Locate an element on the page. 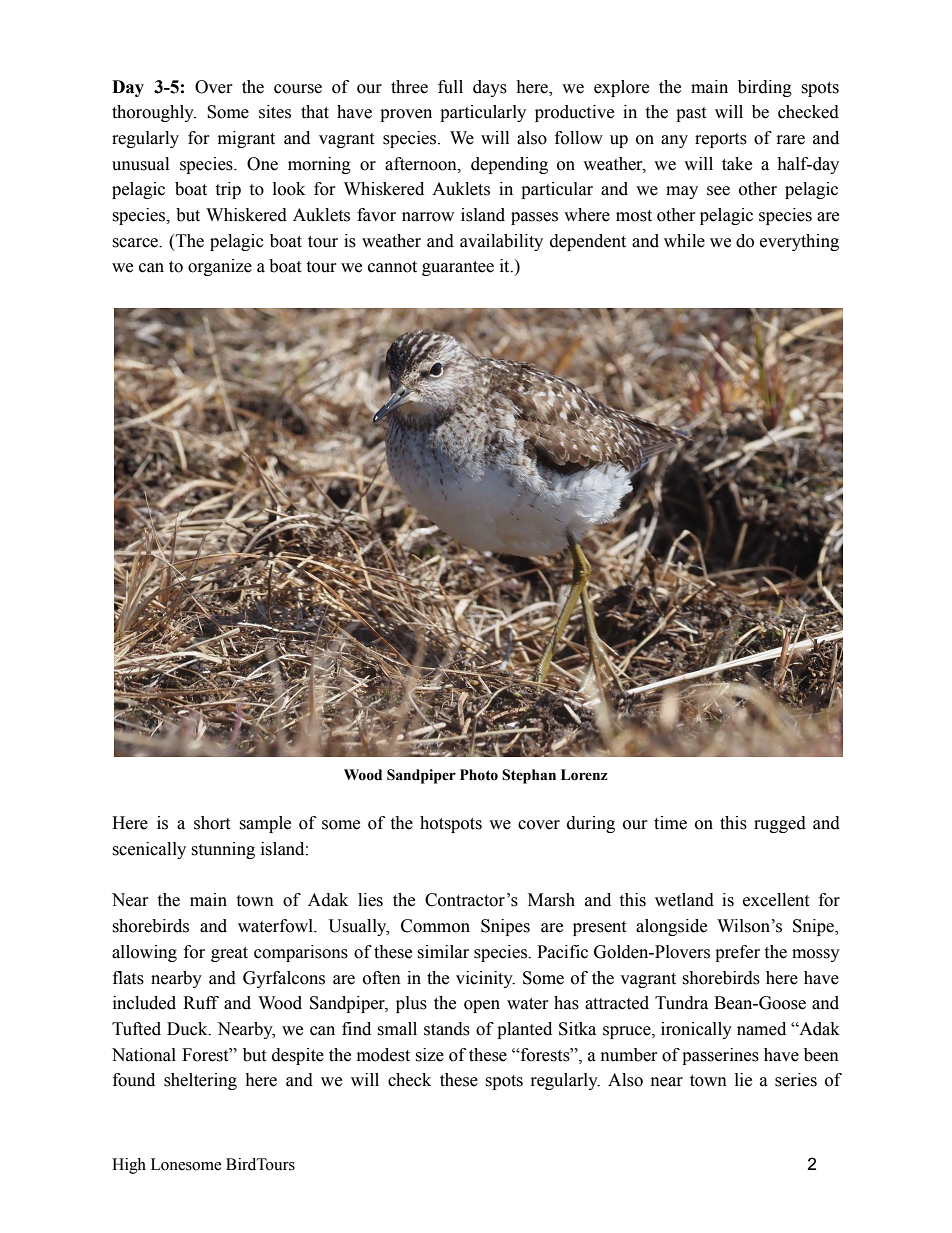 Image resolution: width=952 pixels, height=1233 pixels. Photo is located at coordinates (479, 775).
